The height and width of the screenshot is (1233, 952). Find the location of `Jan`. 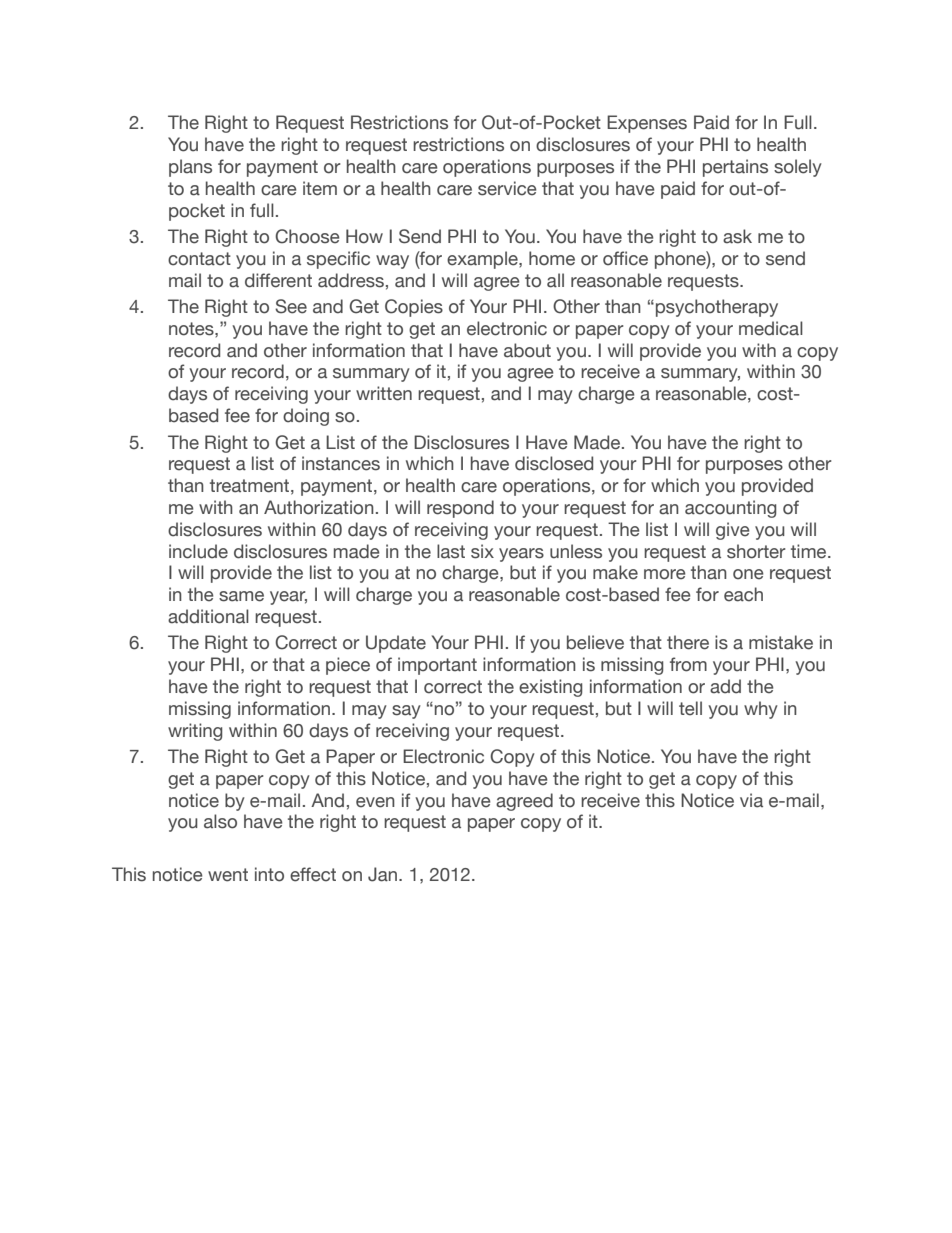

Jan is located at coordinates (384, 874).
